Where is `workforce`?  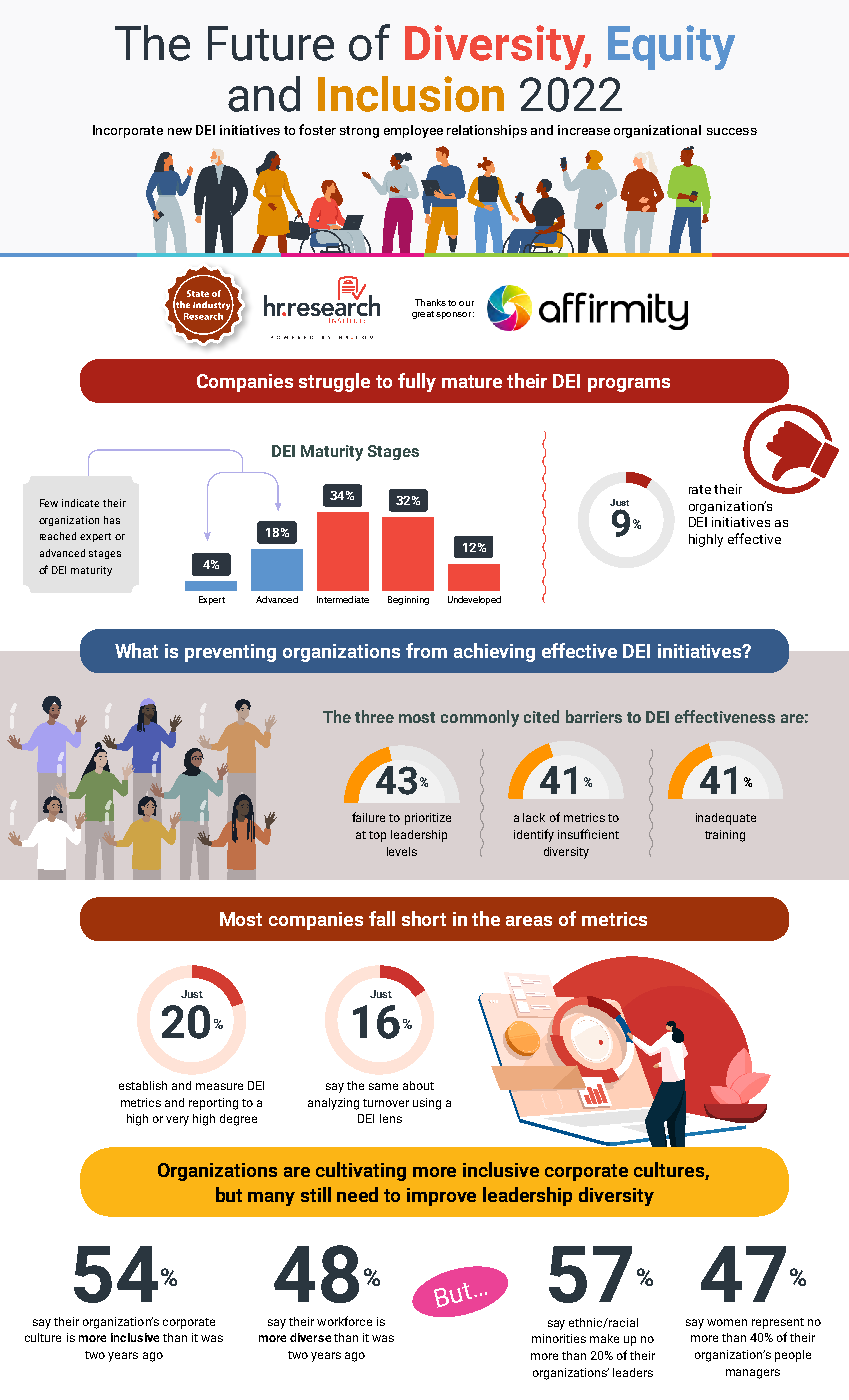
workforce is located at coordinates (344, 1321).
